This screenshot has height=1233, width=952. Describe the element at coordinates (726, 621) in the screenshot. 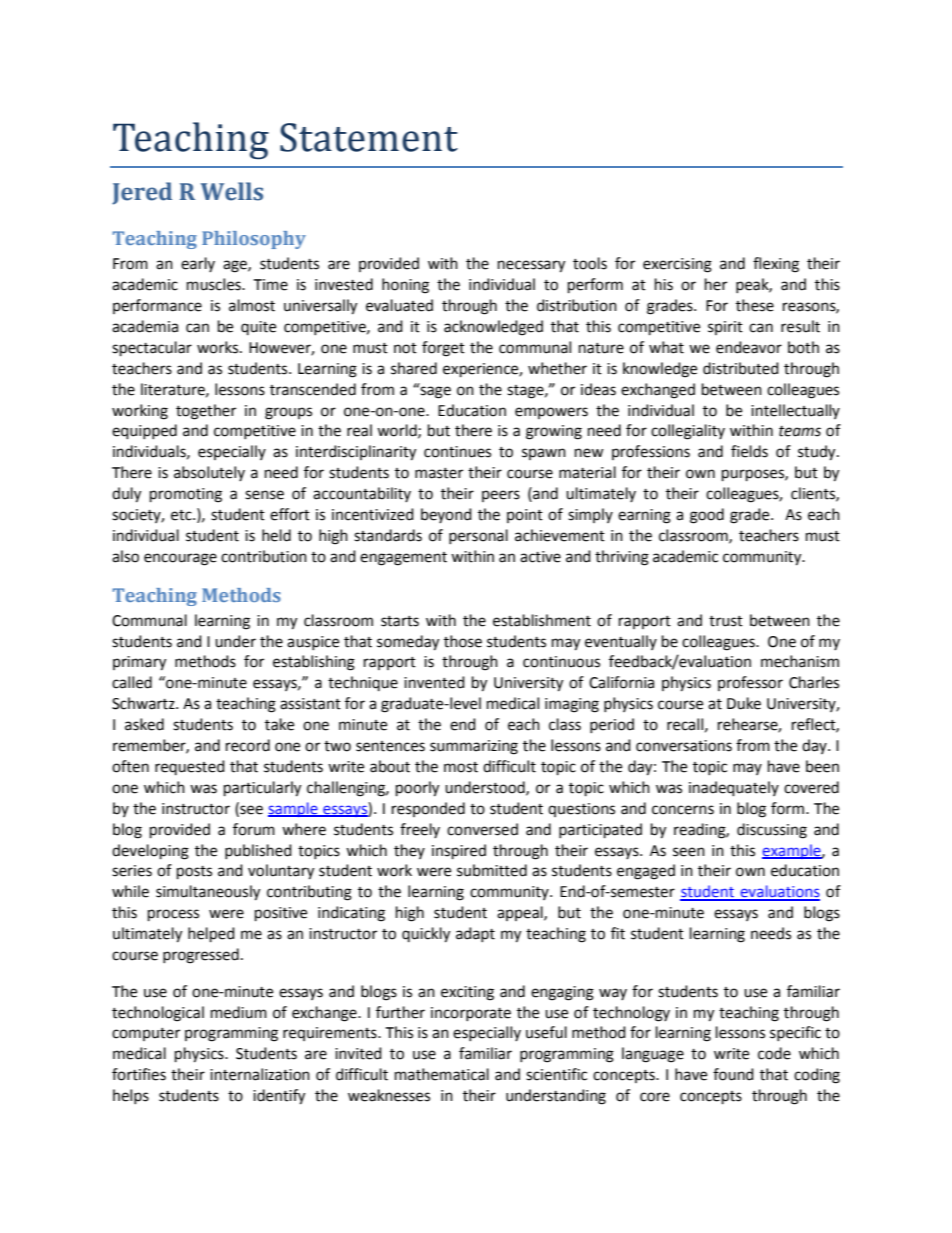

I see `trust` at that location.
